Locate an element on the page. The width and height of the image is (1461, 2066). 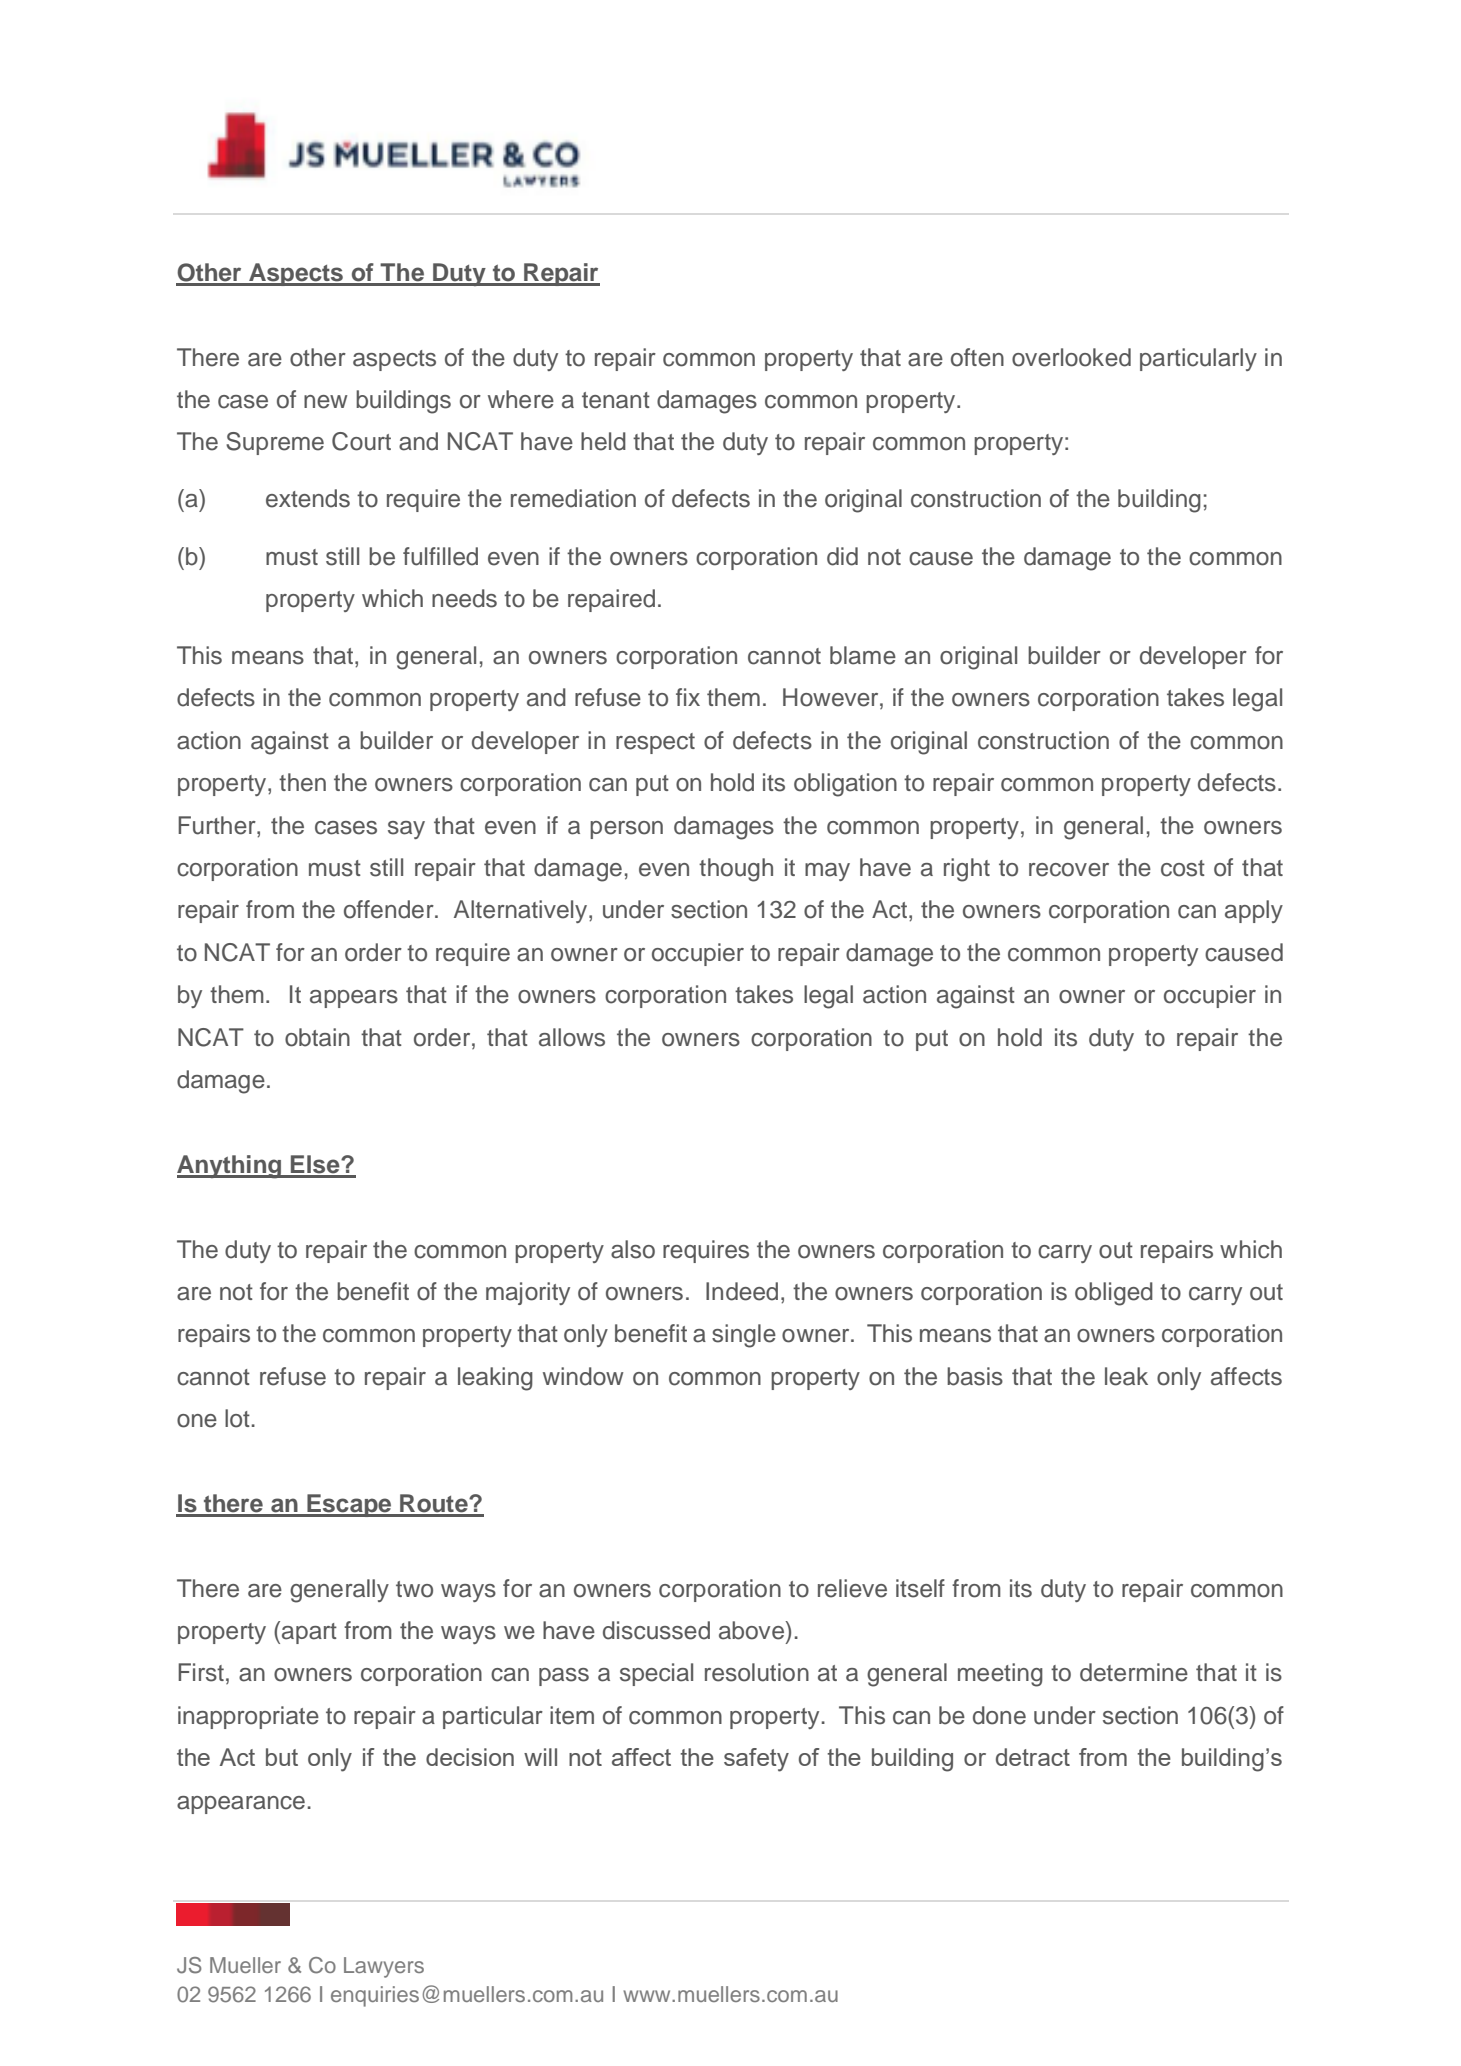
tenant is located at coordinates (616, 400).
